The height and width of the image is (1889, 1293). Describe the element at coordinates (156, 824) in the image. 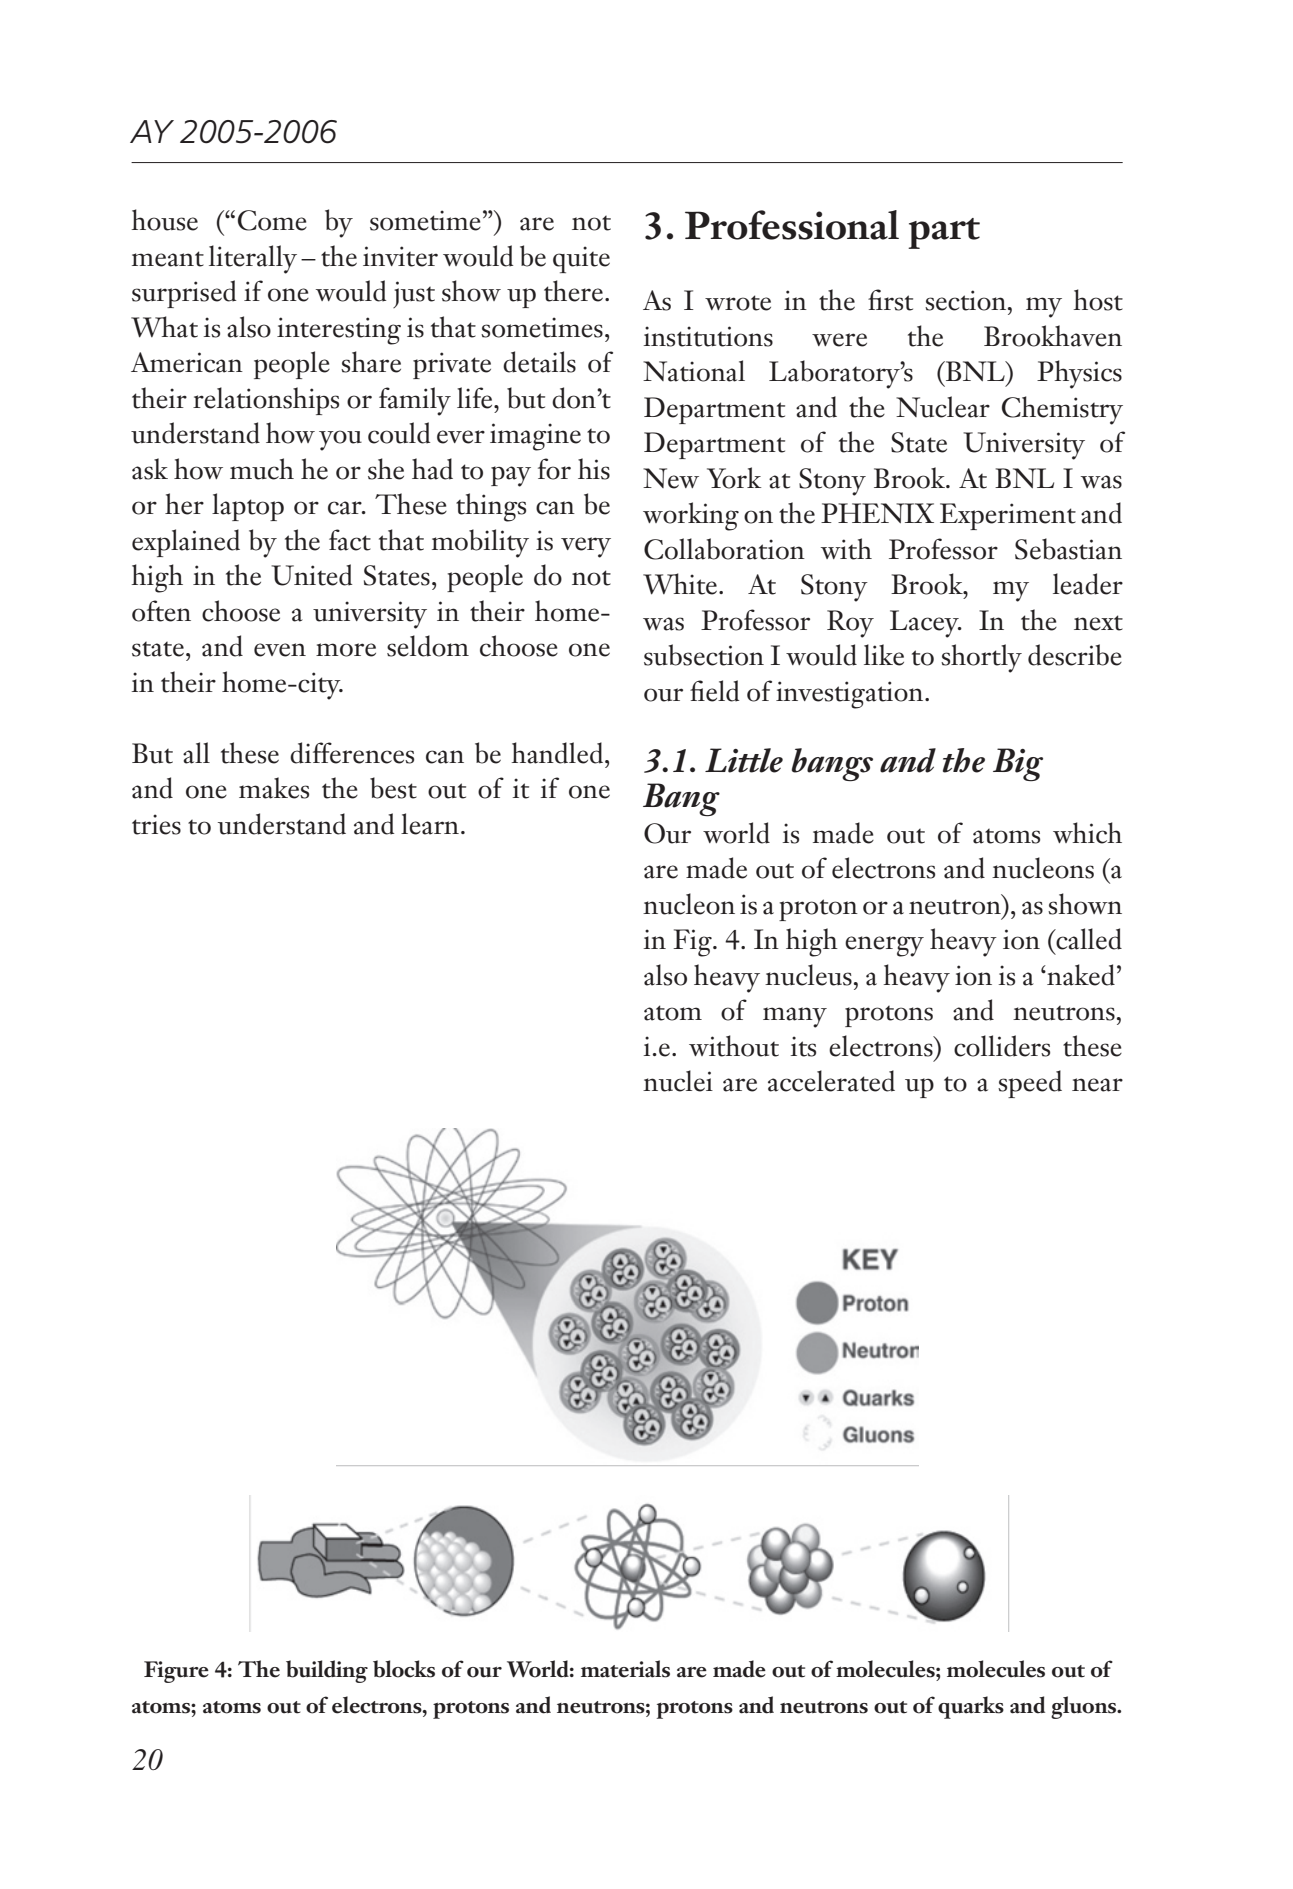

I see `tries` at that location.
